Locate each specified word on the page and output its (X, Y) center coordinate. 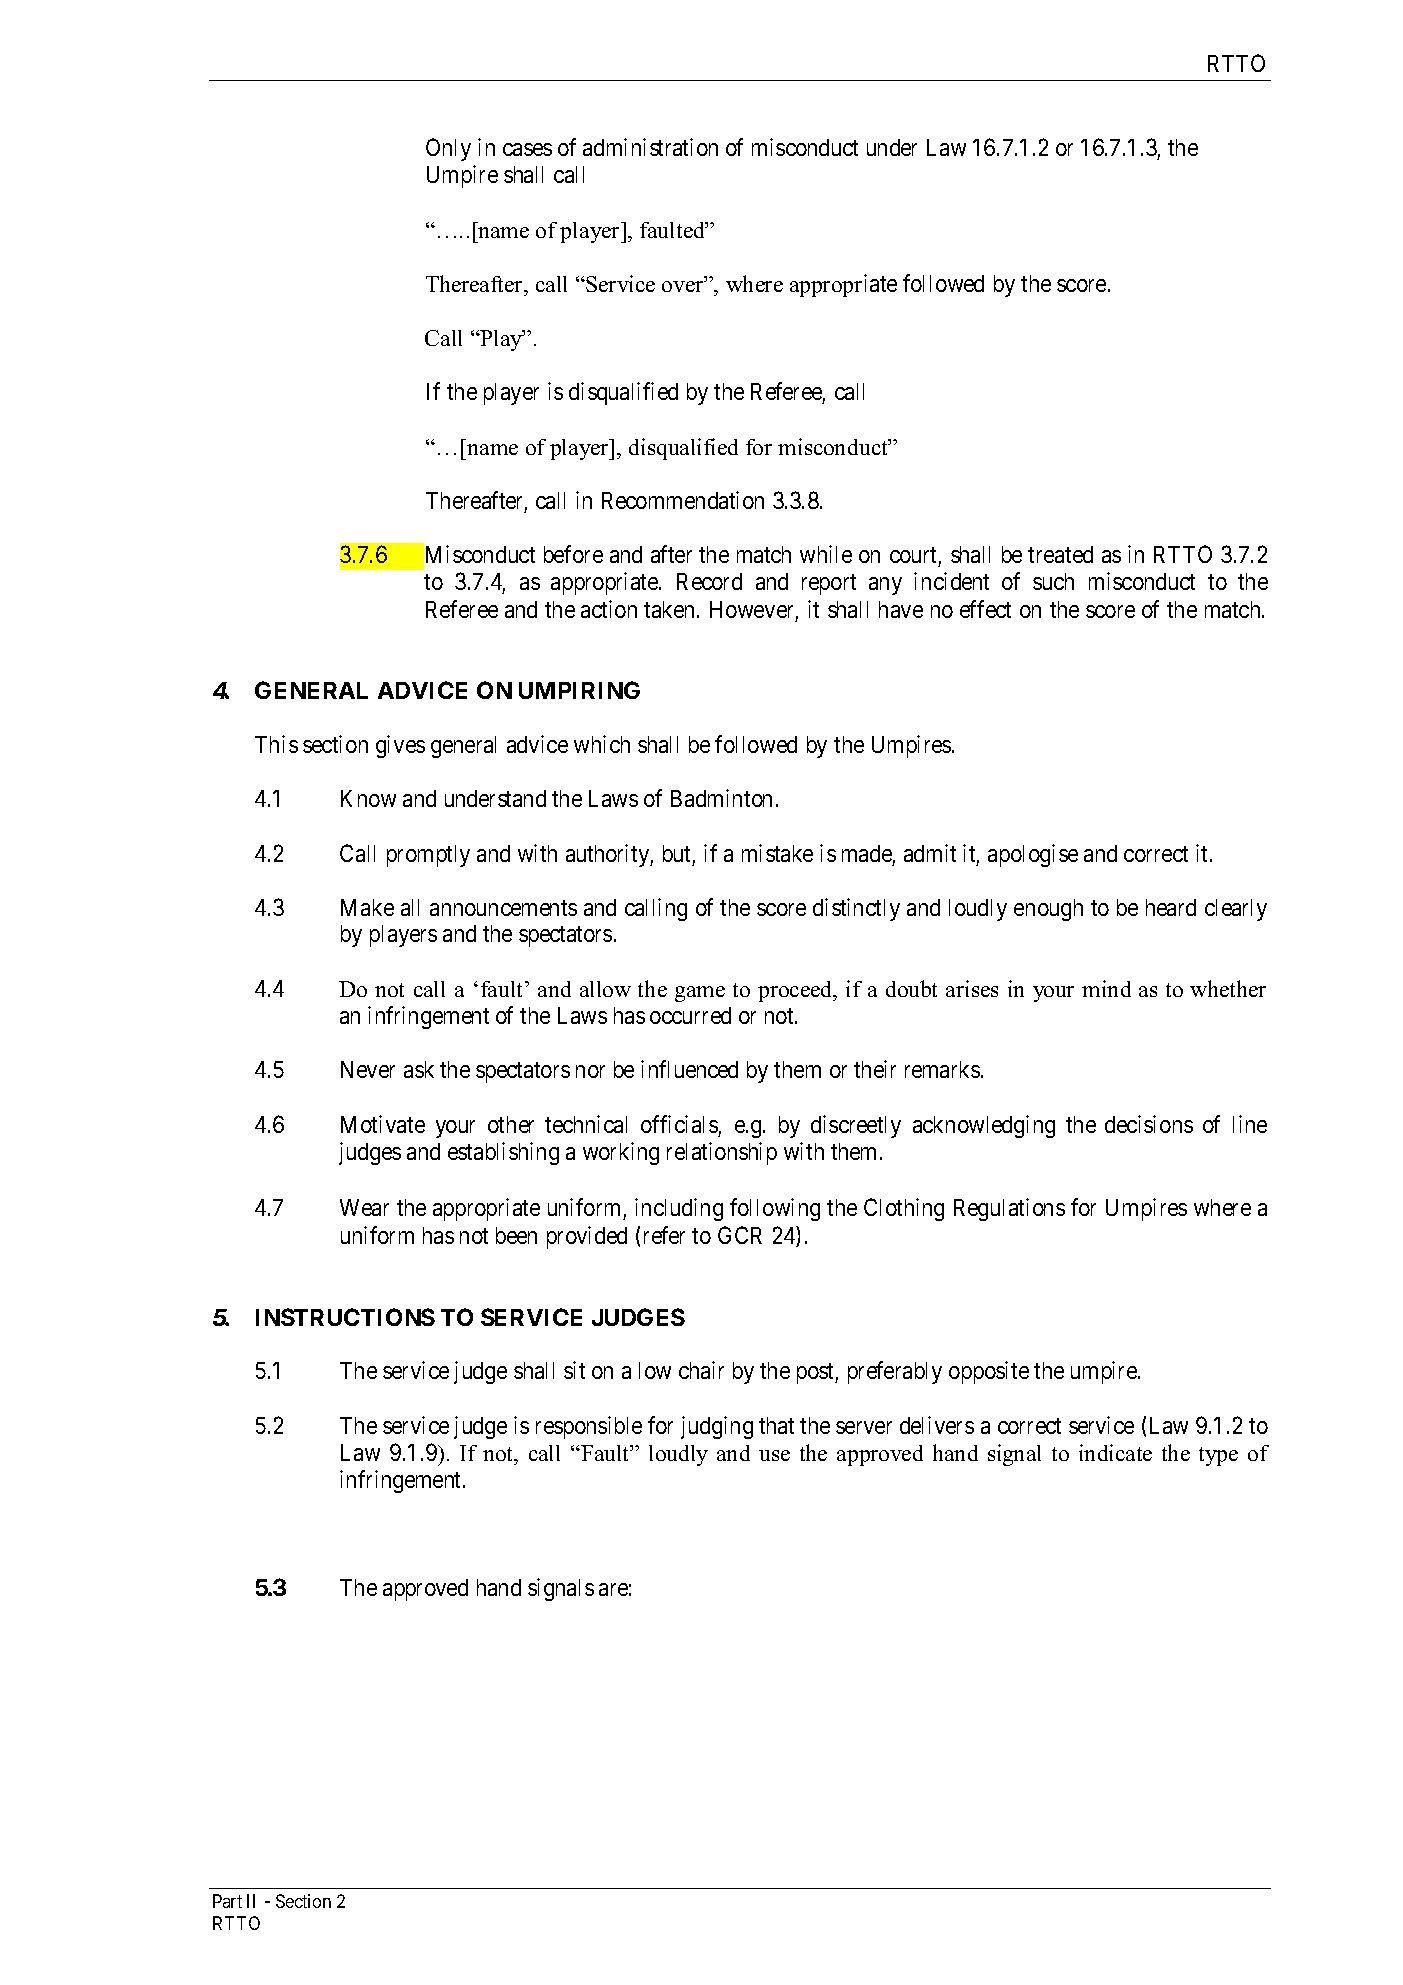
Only (448, 149)
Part (227, 1901)
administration (650, 147)
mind (1106, 988)
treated (1060, 554)
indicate (1115, 1452)
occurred (690, 1015)
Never (368, 1069)
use (774, 1455)
